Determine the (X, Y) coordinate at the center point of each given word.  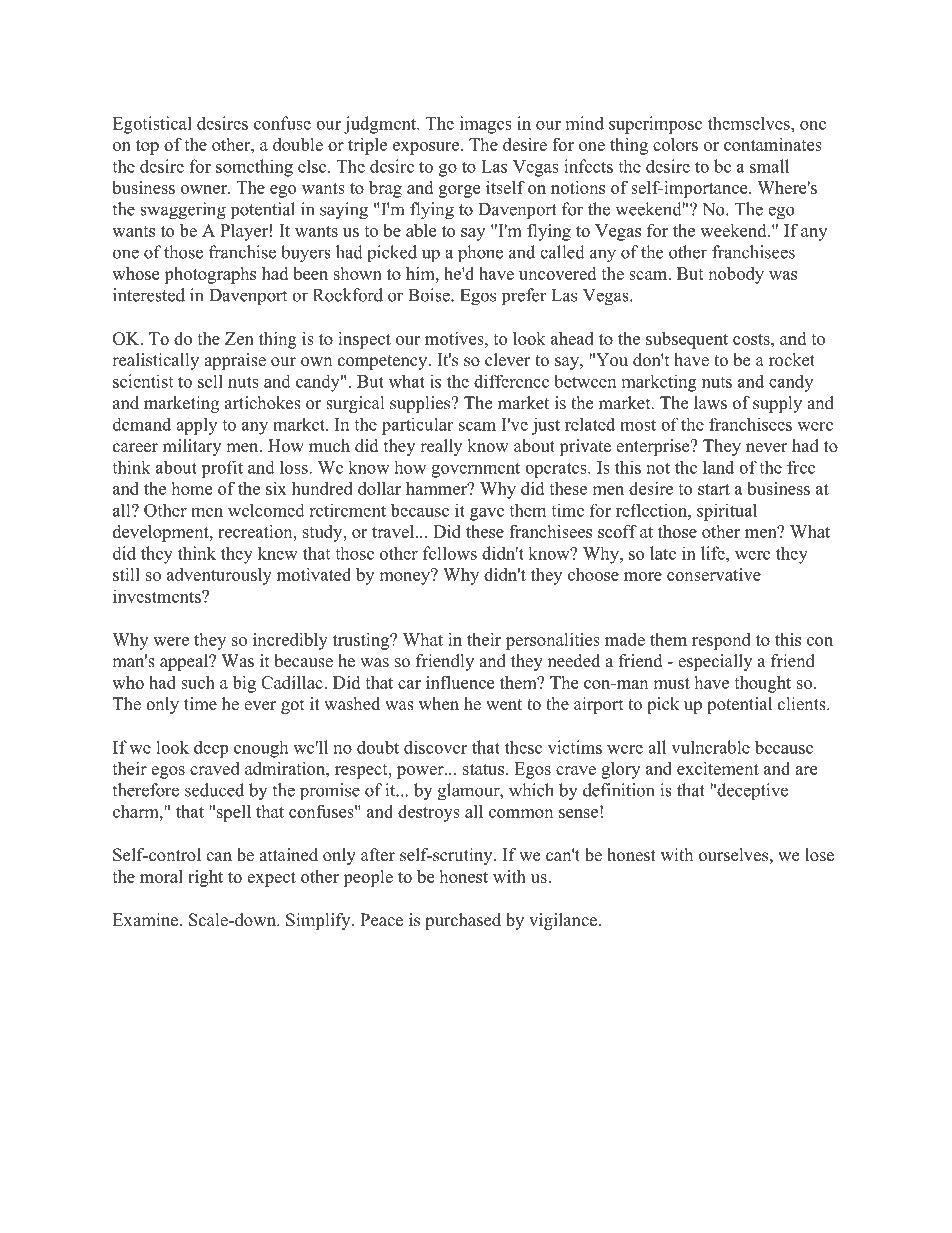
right (205, 878)
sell (210, 381)
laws (710, 403)
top (147, 147)
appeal (185, 662)
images (486, 125)
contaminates (773, 144)
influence (460, 682)
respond (721, 641)
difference (511, 381)
